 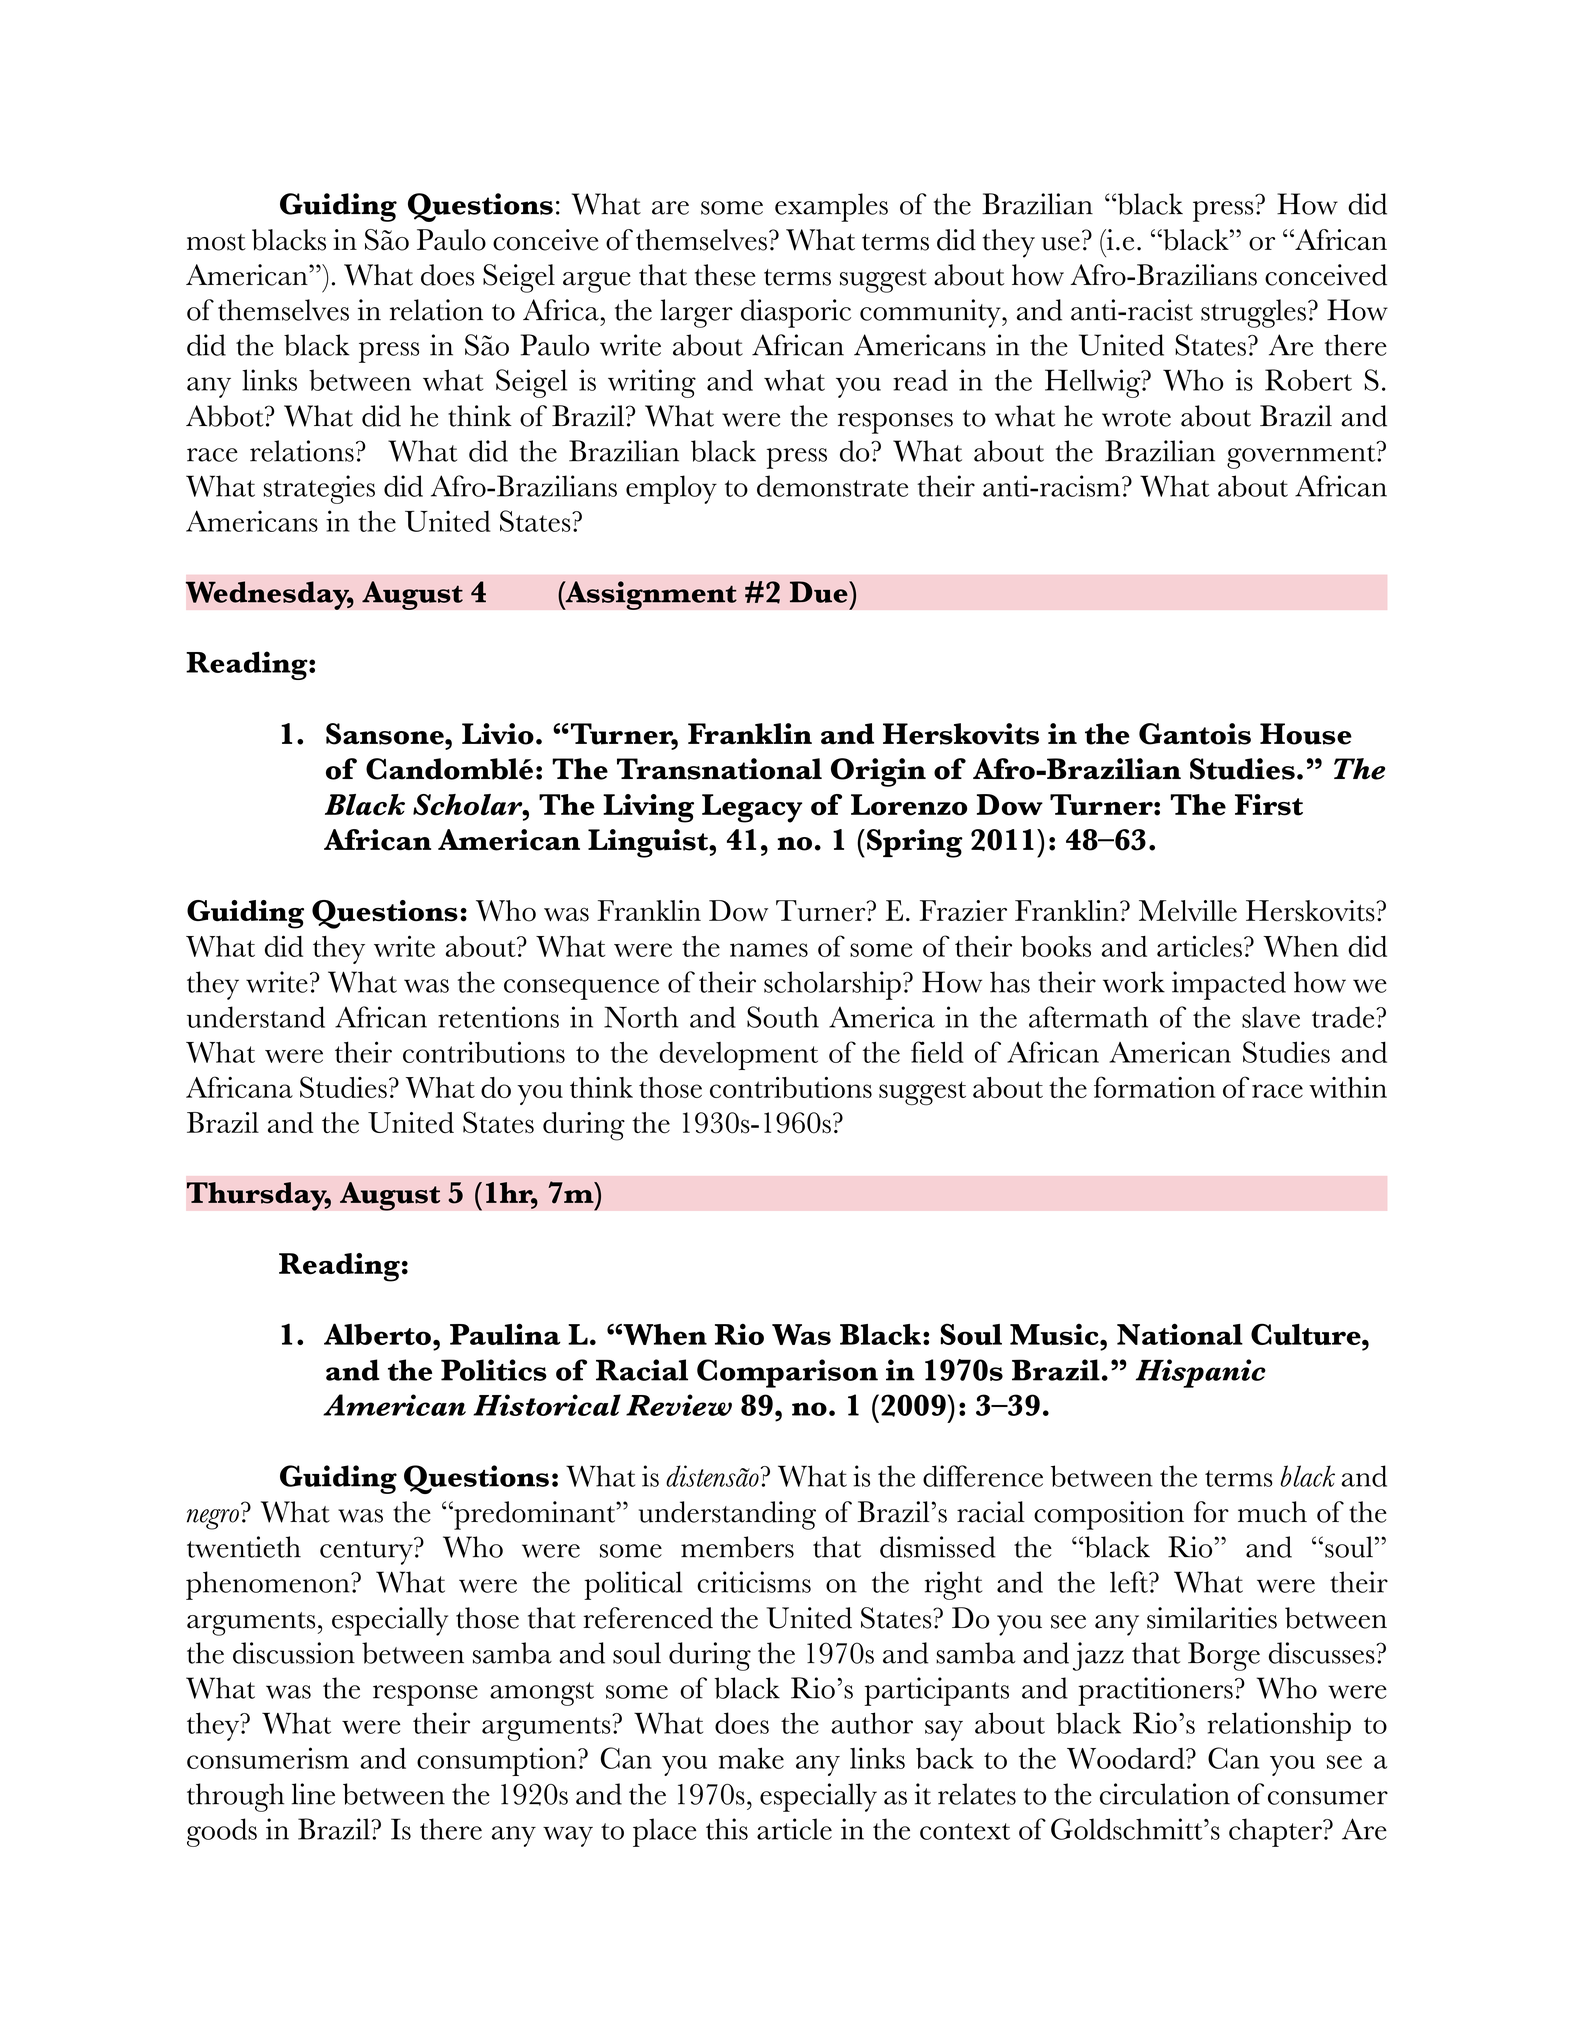 What do you see at coordinates (313, 1794) in the image?
I see `line` at bounding box center [313, 1794].
